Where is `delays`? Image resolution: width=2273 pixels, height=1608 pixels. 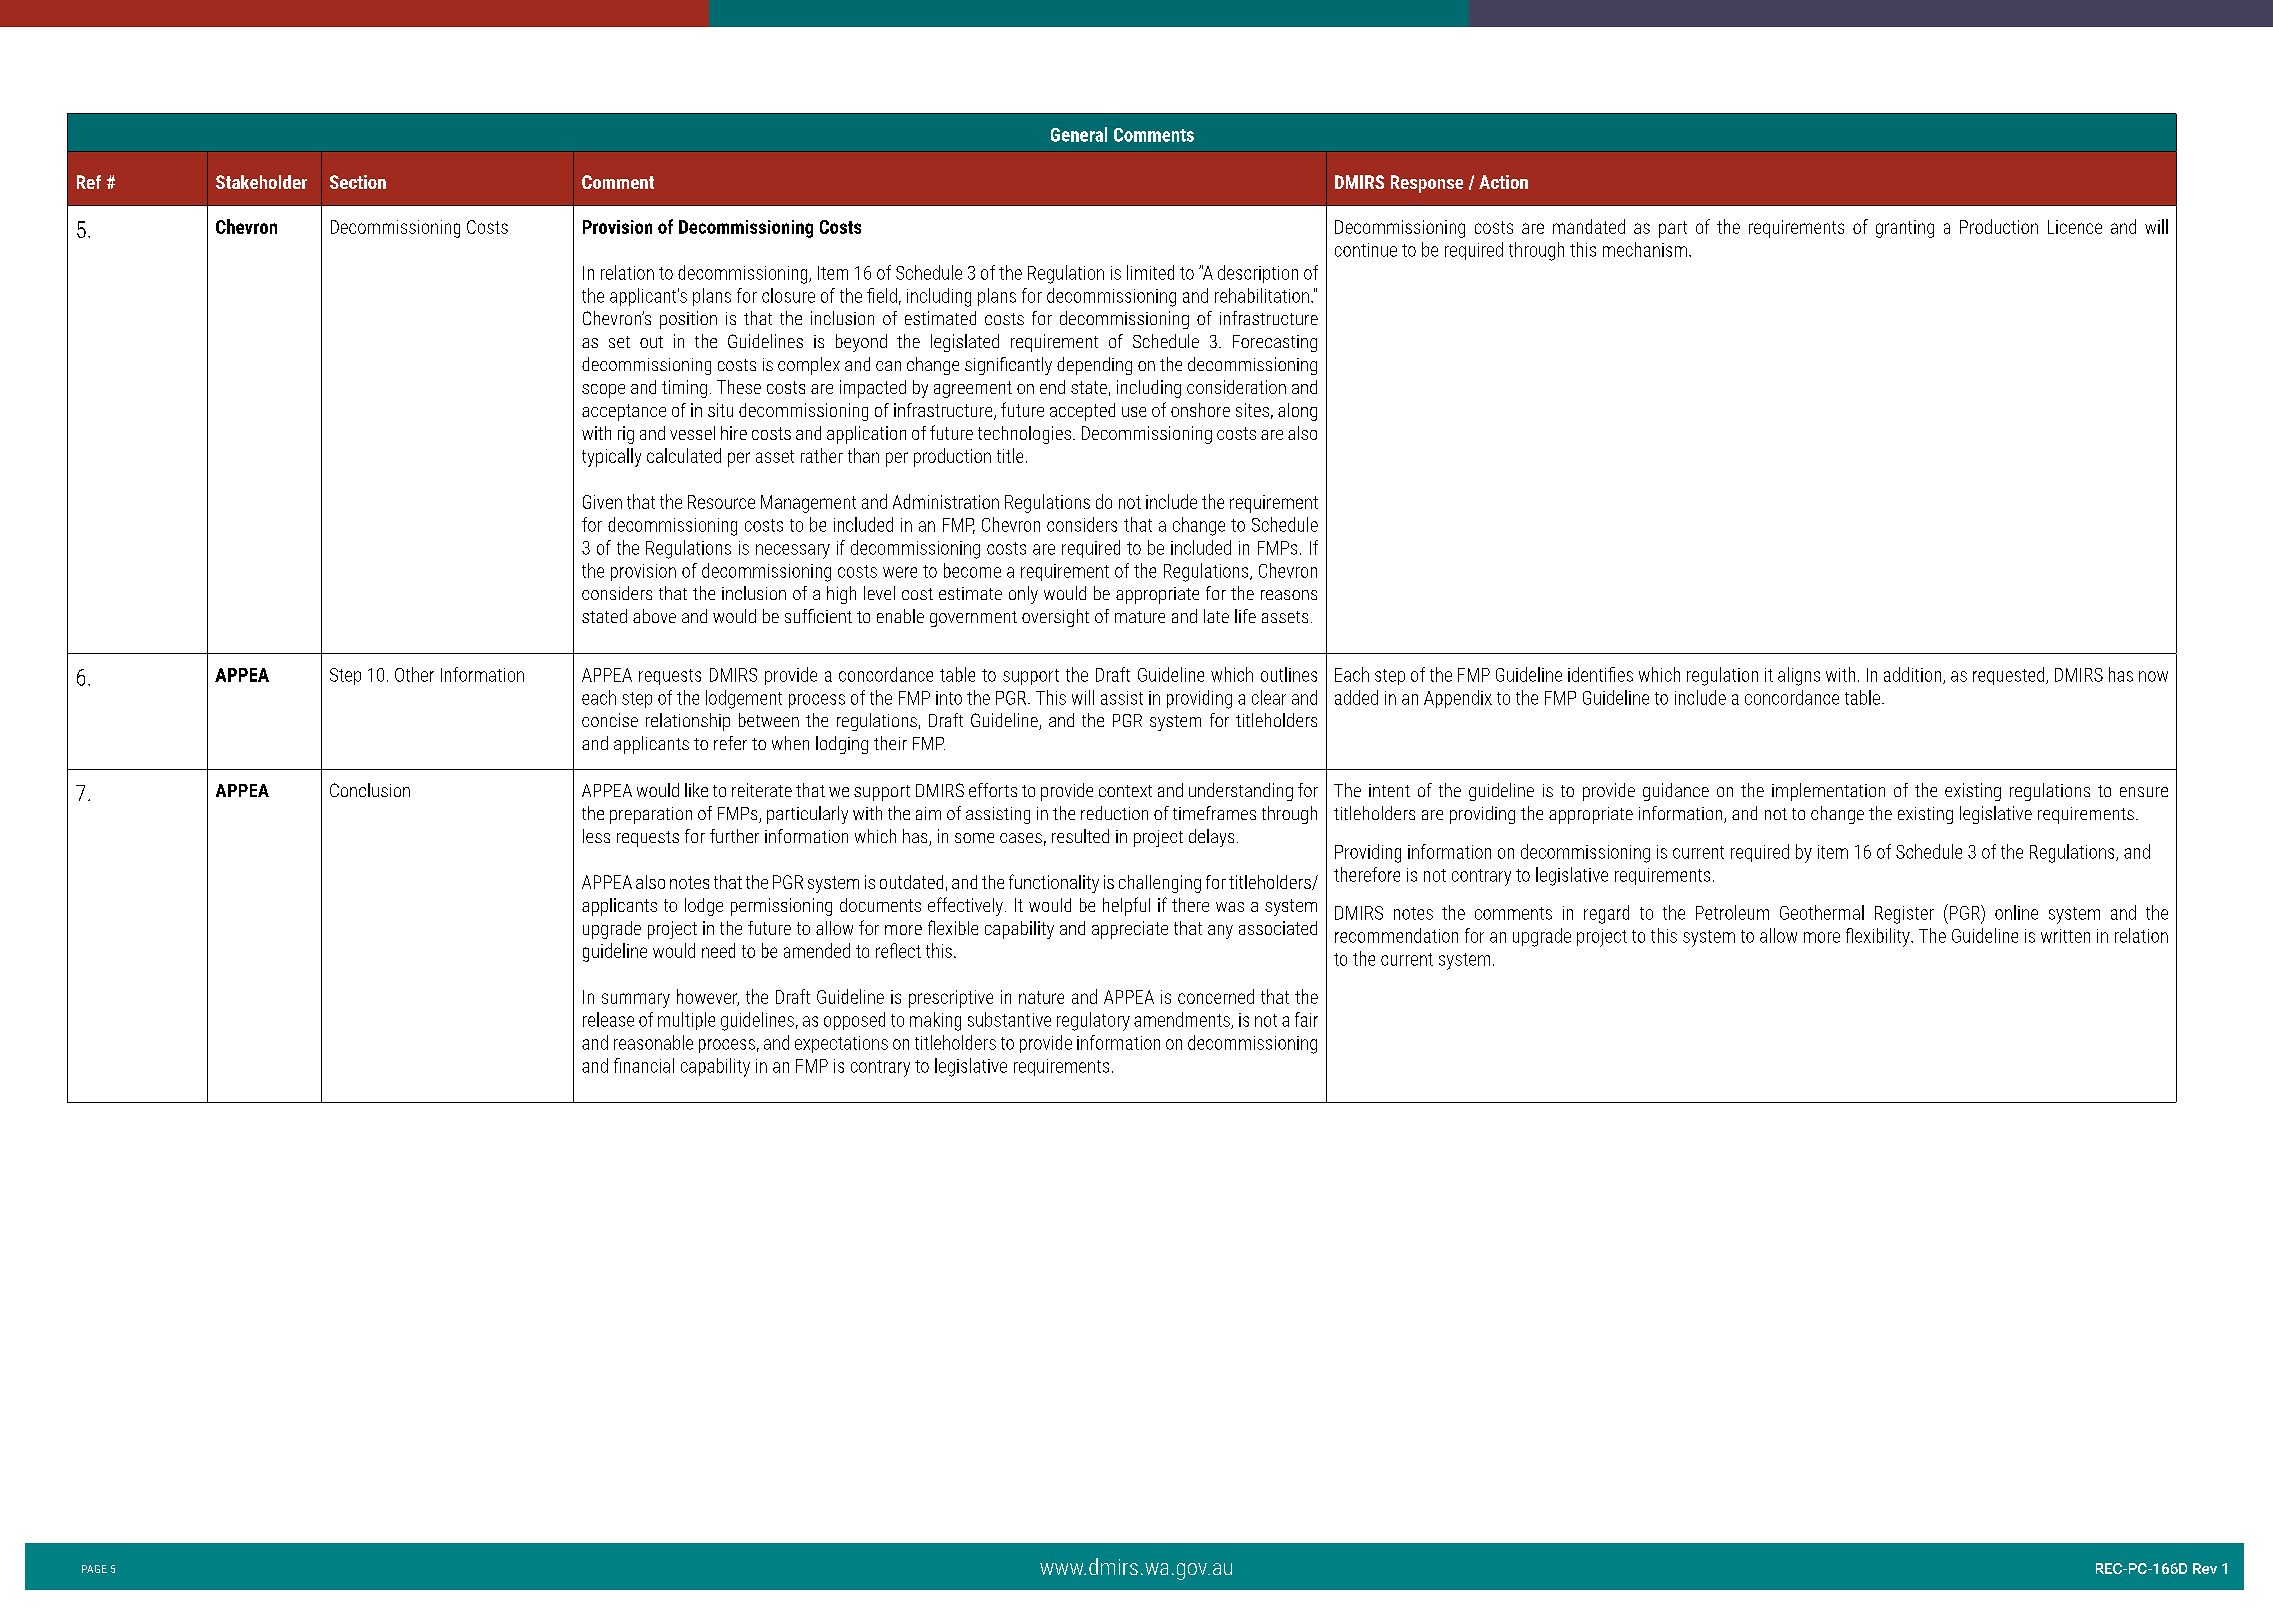 delays is located at coordinates (1211, 838).
